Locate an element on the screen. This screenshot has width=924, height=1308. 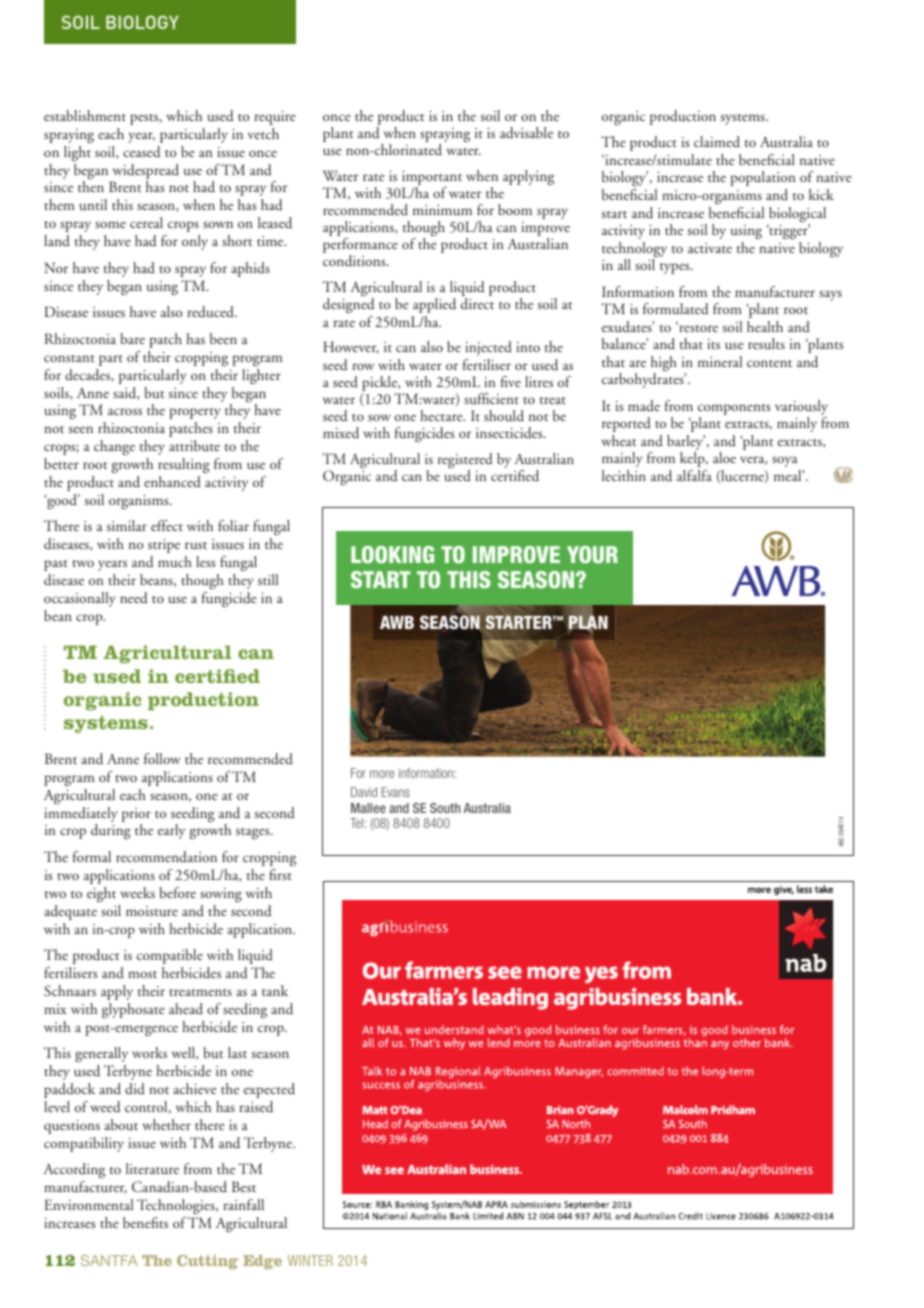
recommendation is located at coordinates (166, 856).
